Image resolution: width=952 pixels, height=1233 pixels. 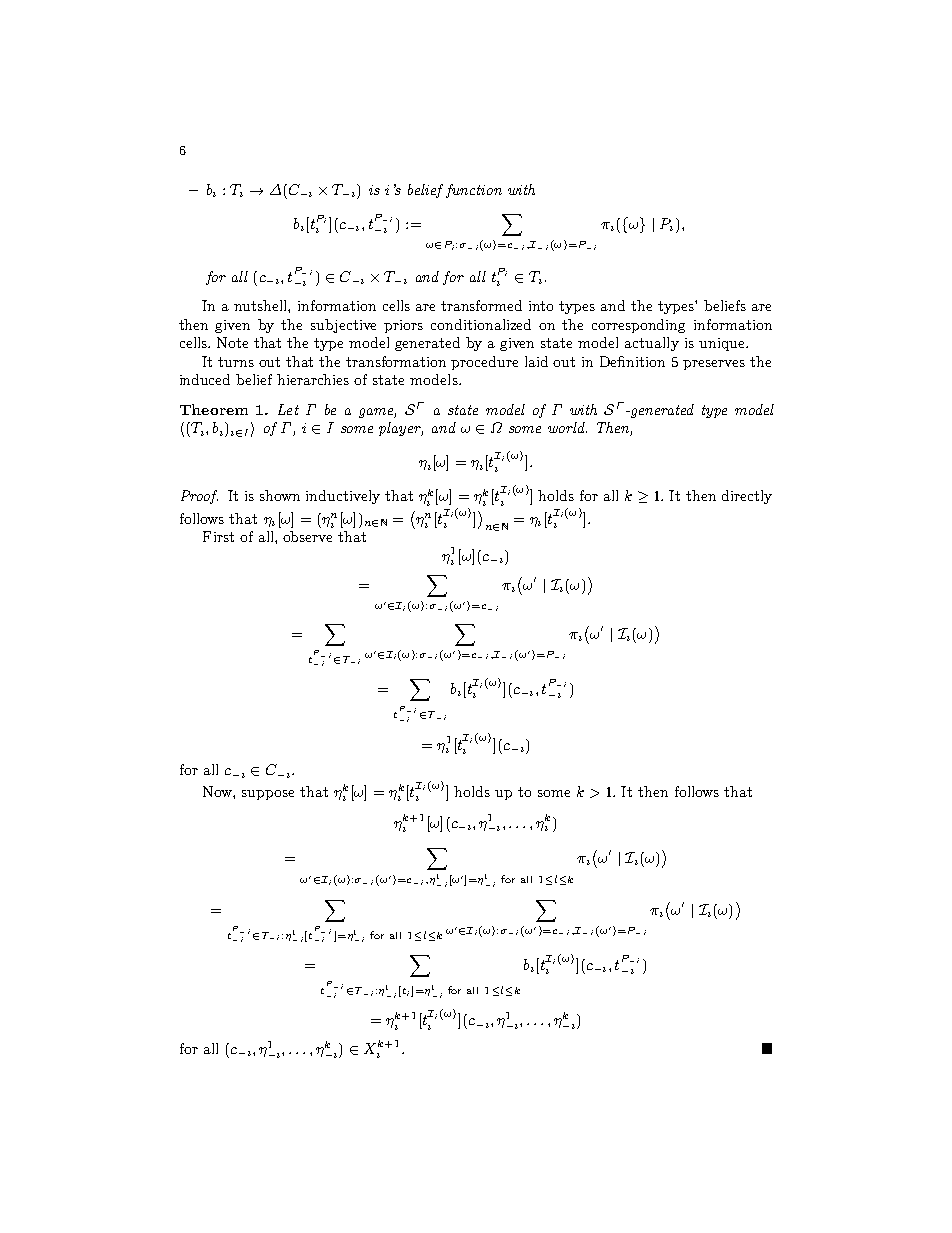 What do you see at coordinates (268, 795) in the image?
I see `suppose` at bounding box center [268, 795].
